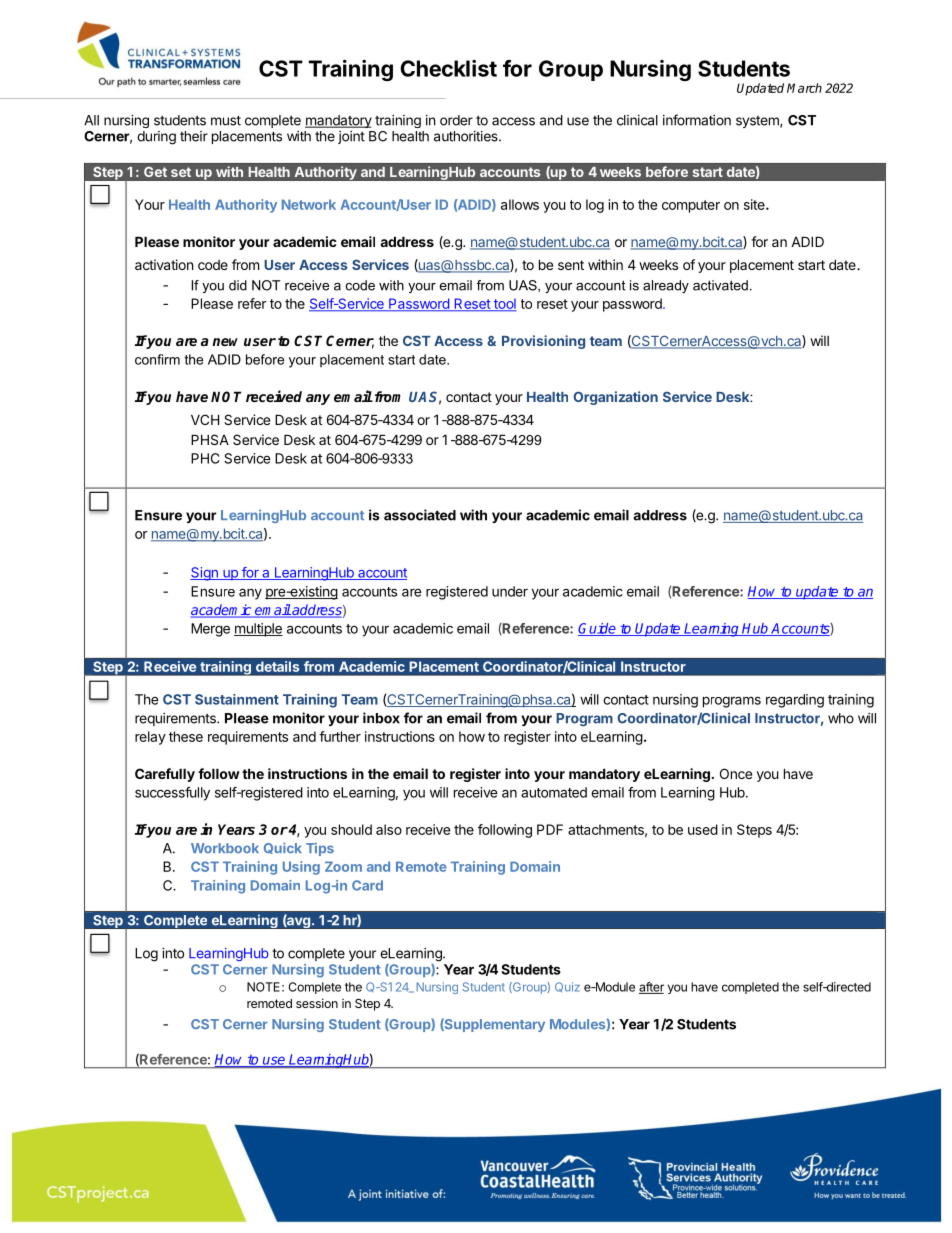 The width and height of the screenshot is (952, 1233). Describe the element at coordinates (567, 987) in the screenshot. I see `Quiz` at that location.
